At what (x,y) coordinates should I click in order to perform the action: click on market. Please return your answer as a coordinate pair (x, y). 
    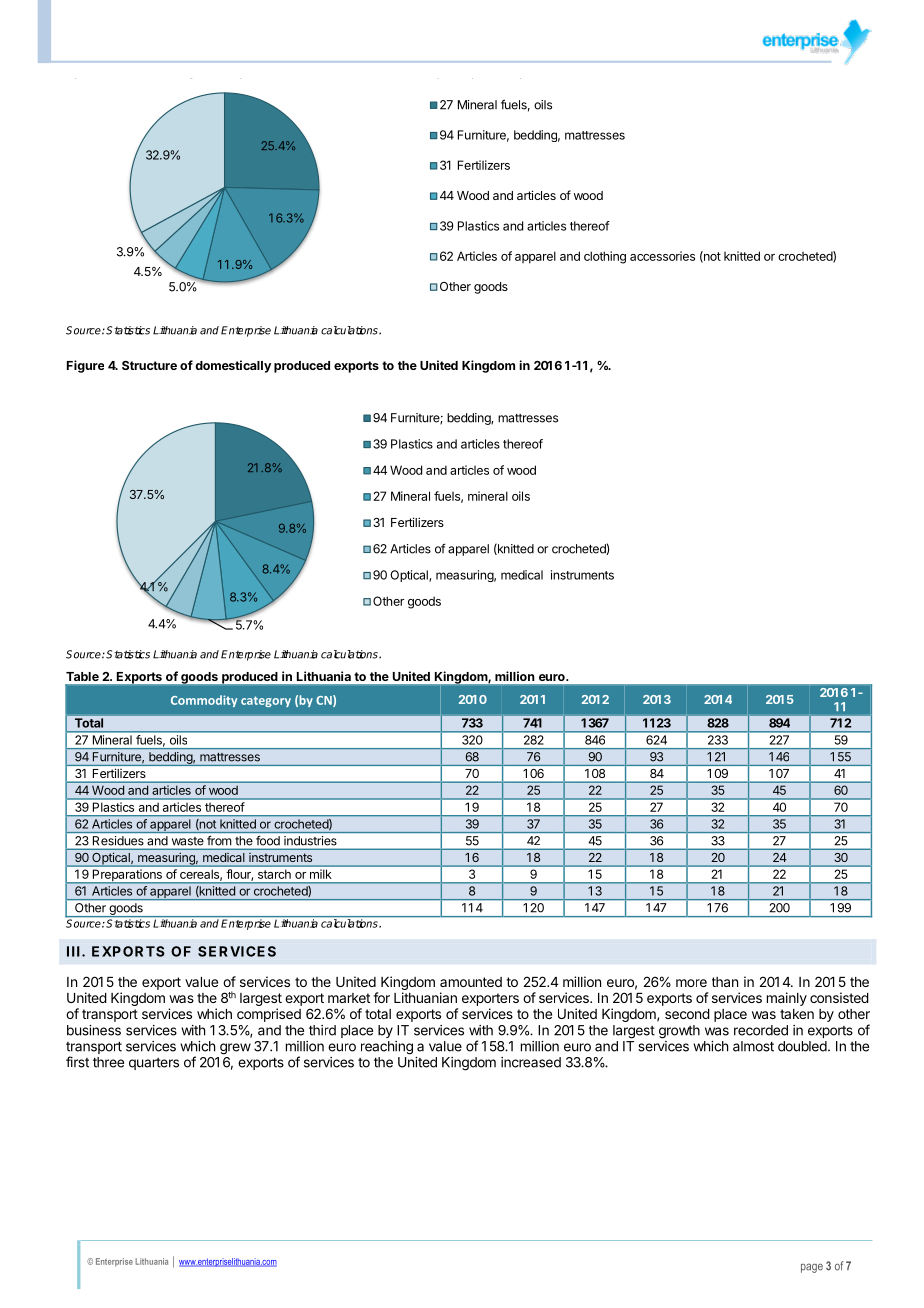
    Looking at the image, I should click on (349, 998).
